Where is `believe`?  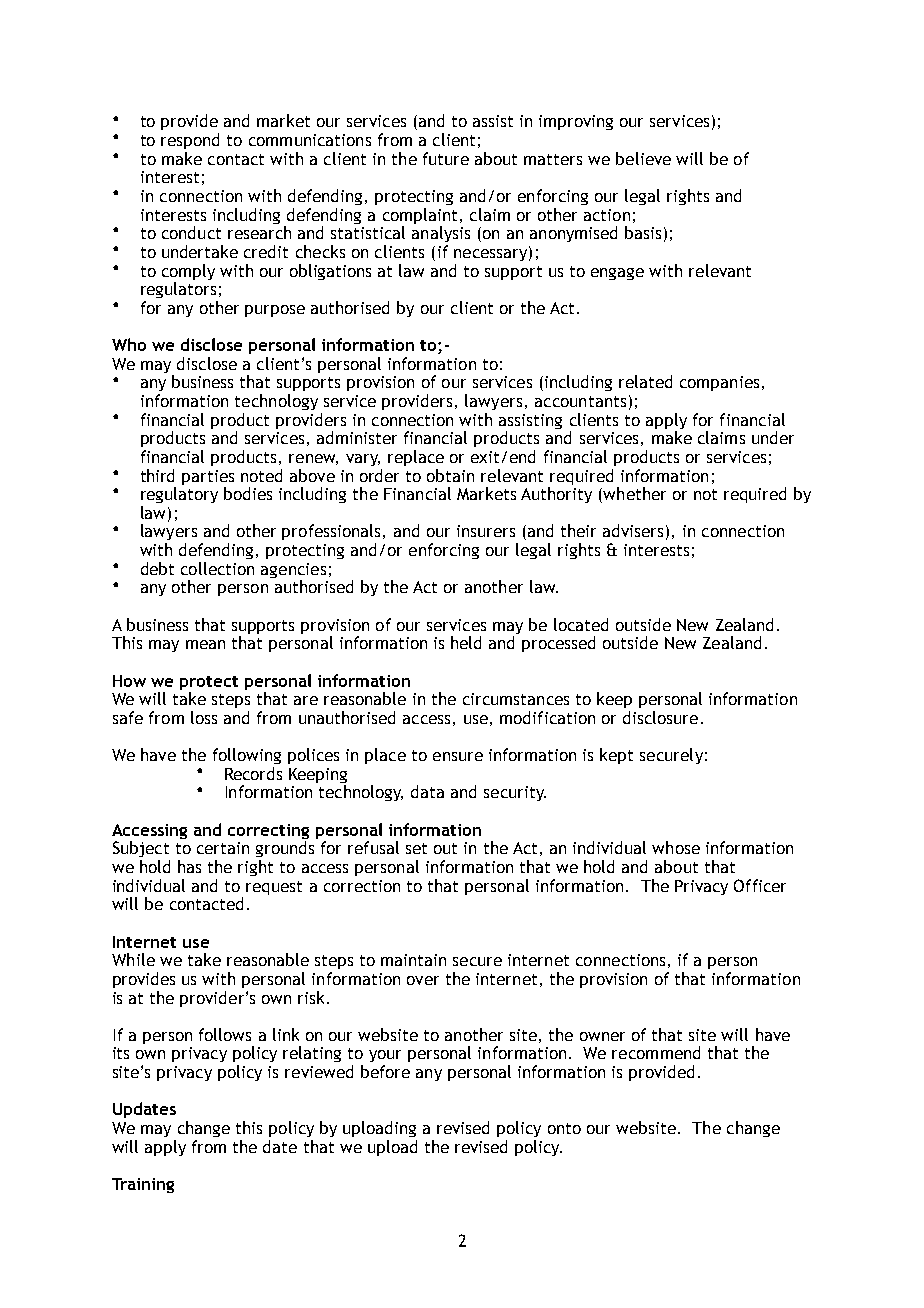 believe is located at coordinates (643, 158).
